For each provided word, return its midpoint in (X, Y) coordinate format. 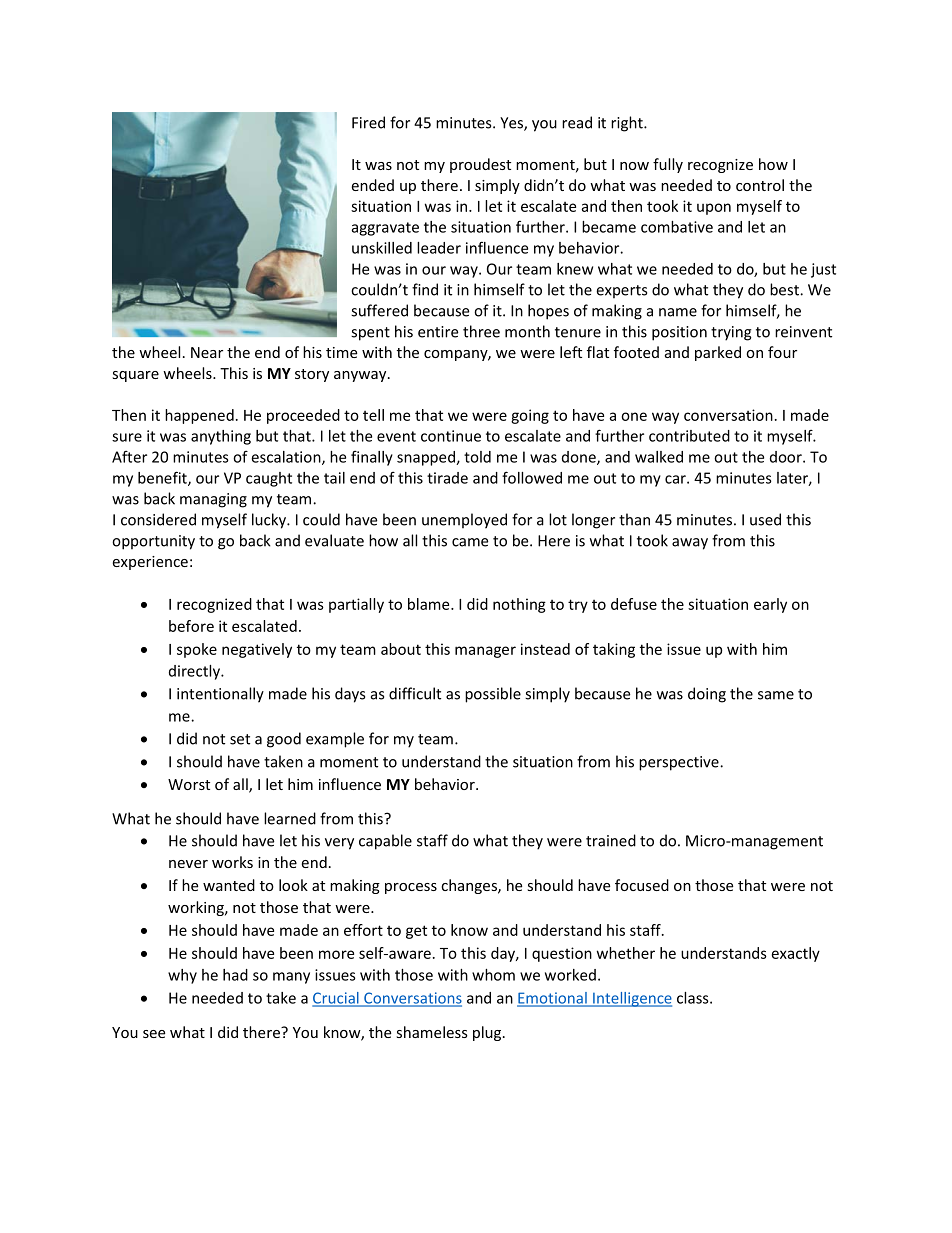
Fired (368, 122)
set (240, 739)
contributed (689, 436)
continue (451, 436)
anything (221, 437)
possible (493, 695)
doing (707, 695)
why (182, 976)
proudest (480, 165)
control (760, 185)
